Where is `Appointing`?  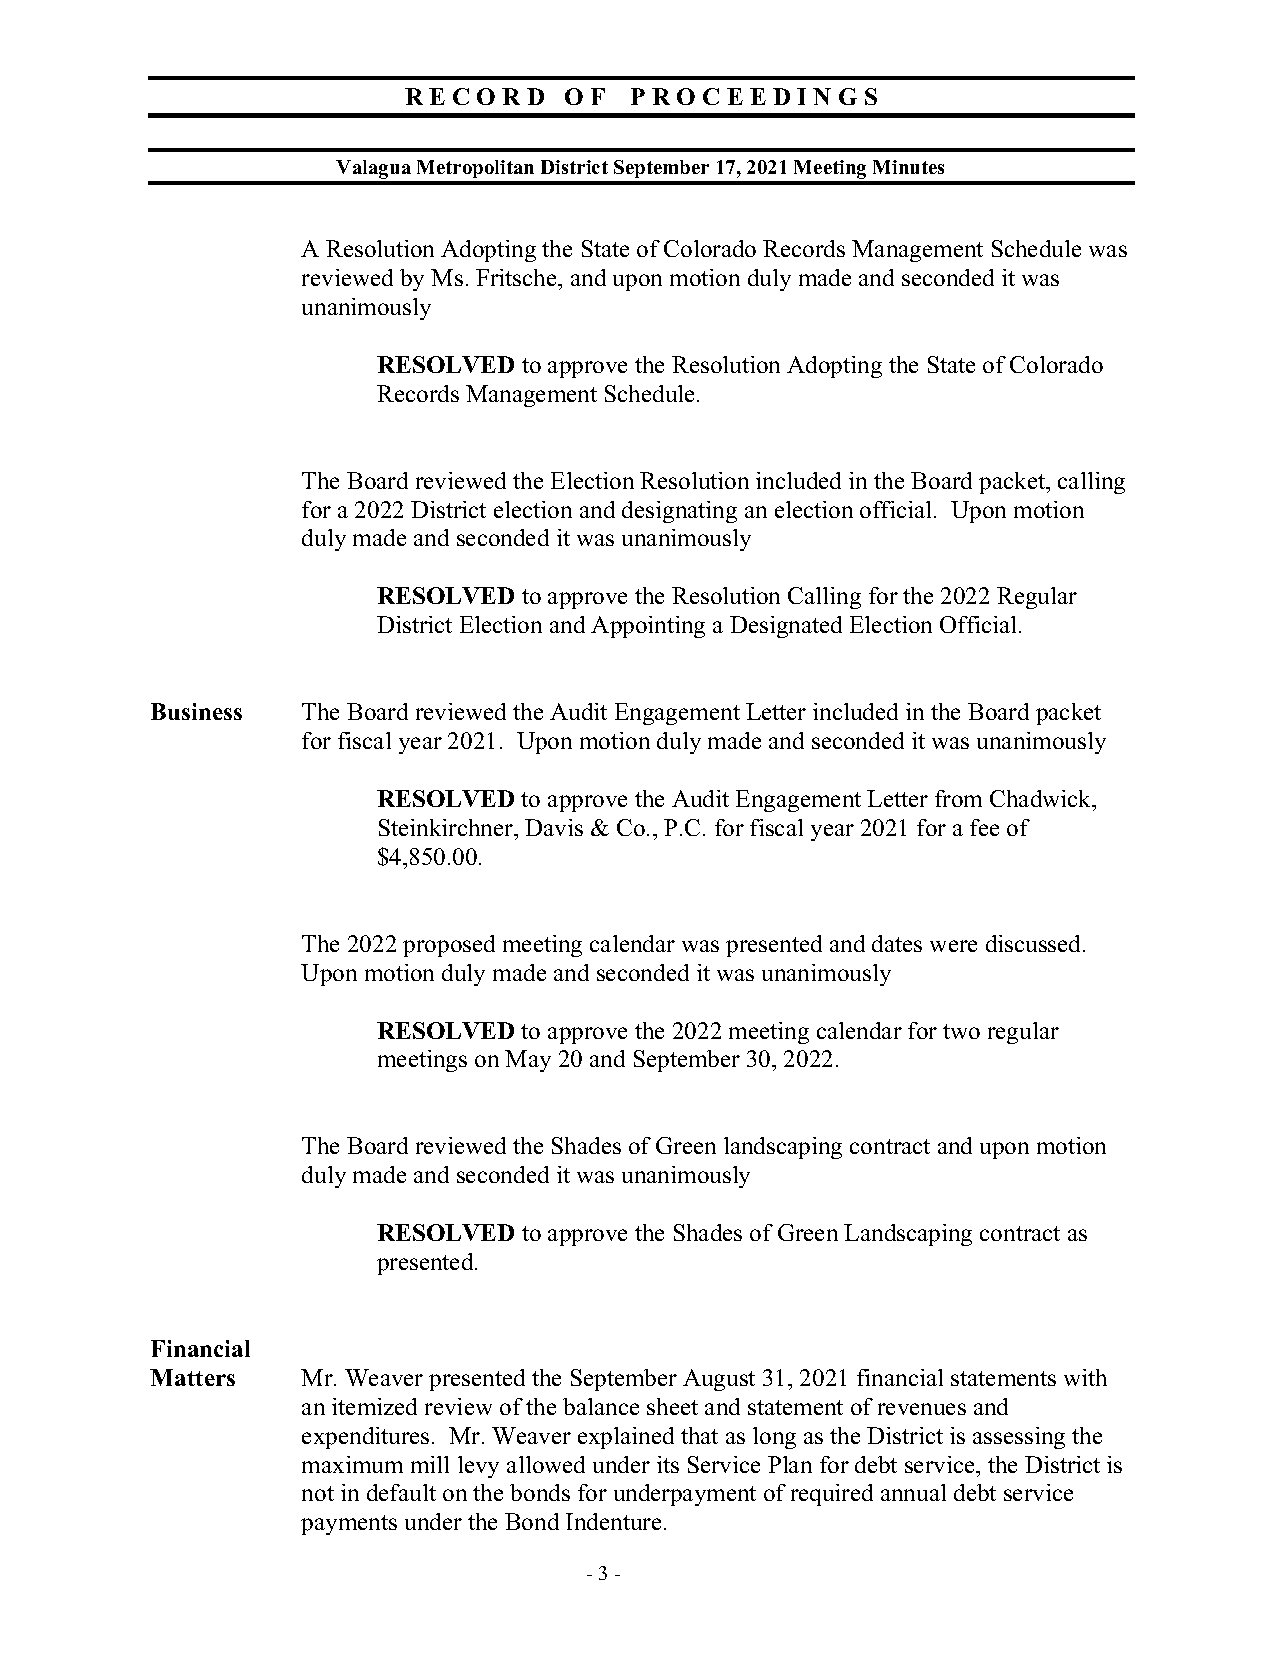 Appointing is located at coordinates (648, 627).
